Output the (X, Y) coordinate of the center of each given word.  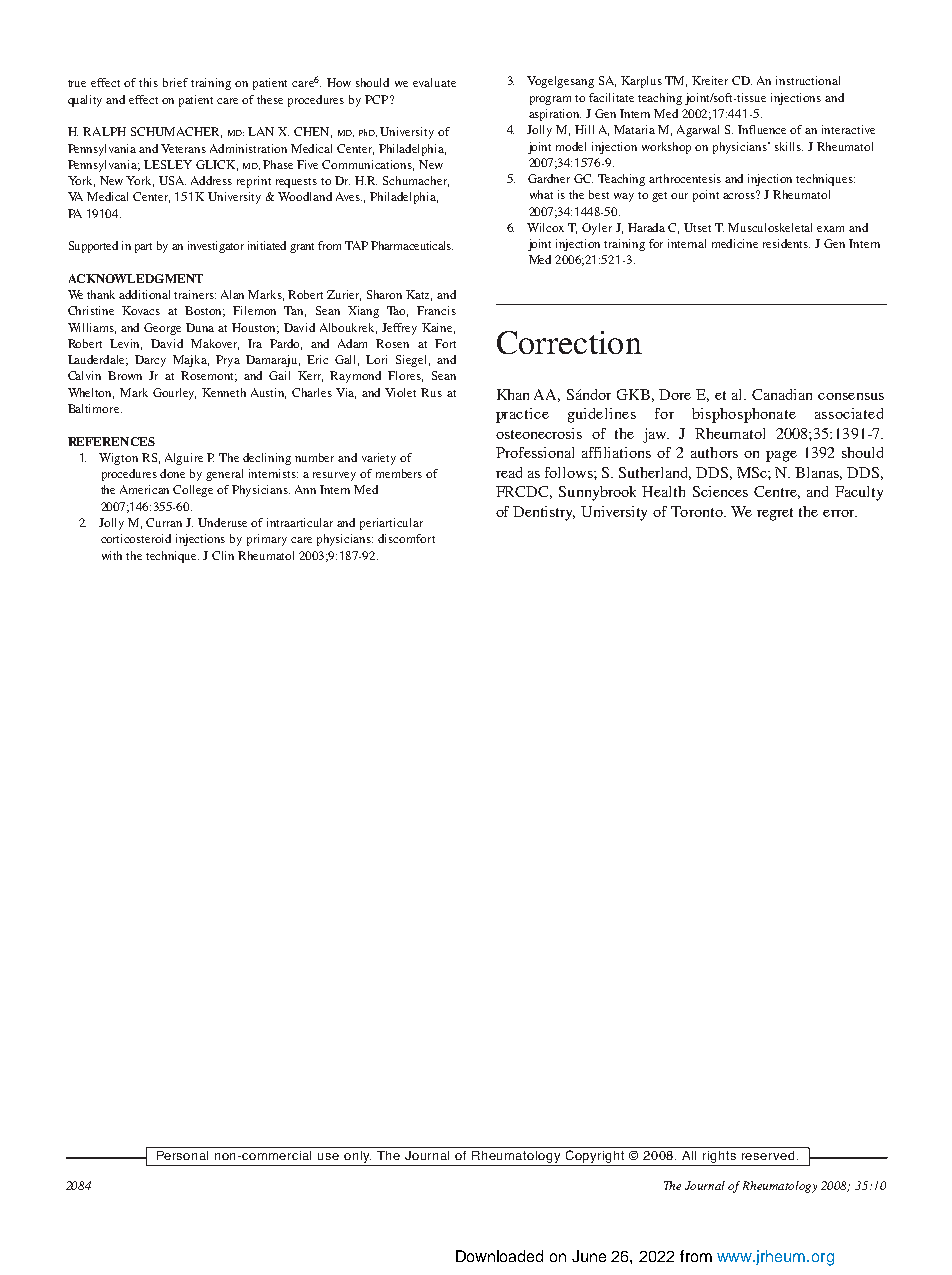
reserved (768, 1155)
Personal (182, 1155)
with (112, 555)
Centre (777, 492)
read (509, 472)
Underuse (222, 522)
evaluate (434, 82)
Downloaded (499, 1256)
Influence (762, 129)
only (357, 1158)
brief (175, 82)
